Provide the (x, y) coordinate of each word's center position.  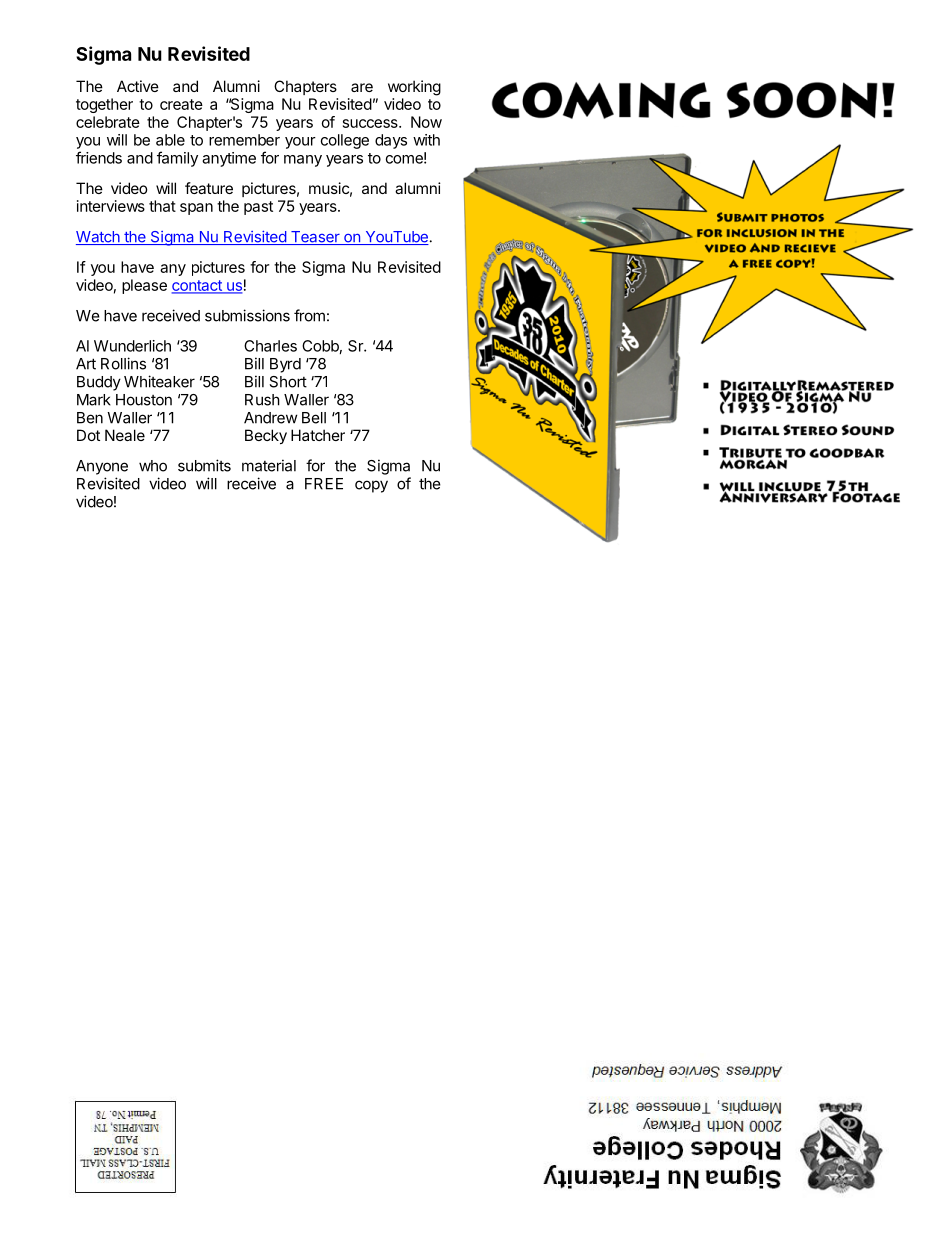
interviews (111, 206)
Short (288, 382)
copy (371, 486)
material (269, 465)
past (258, 208)
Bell (314, 418)
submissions (247, 315)
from (309, 315)
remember (244, 140)
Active (138, 86)
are (362, 87)
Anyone (102, 467)
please (144, 286)
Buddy (99, 383)
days (391, 141)
